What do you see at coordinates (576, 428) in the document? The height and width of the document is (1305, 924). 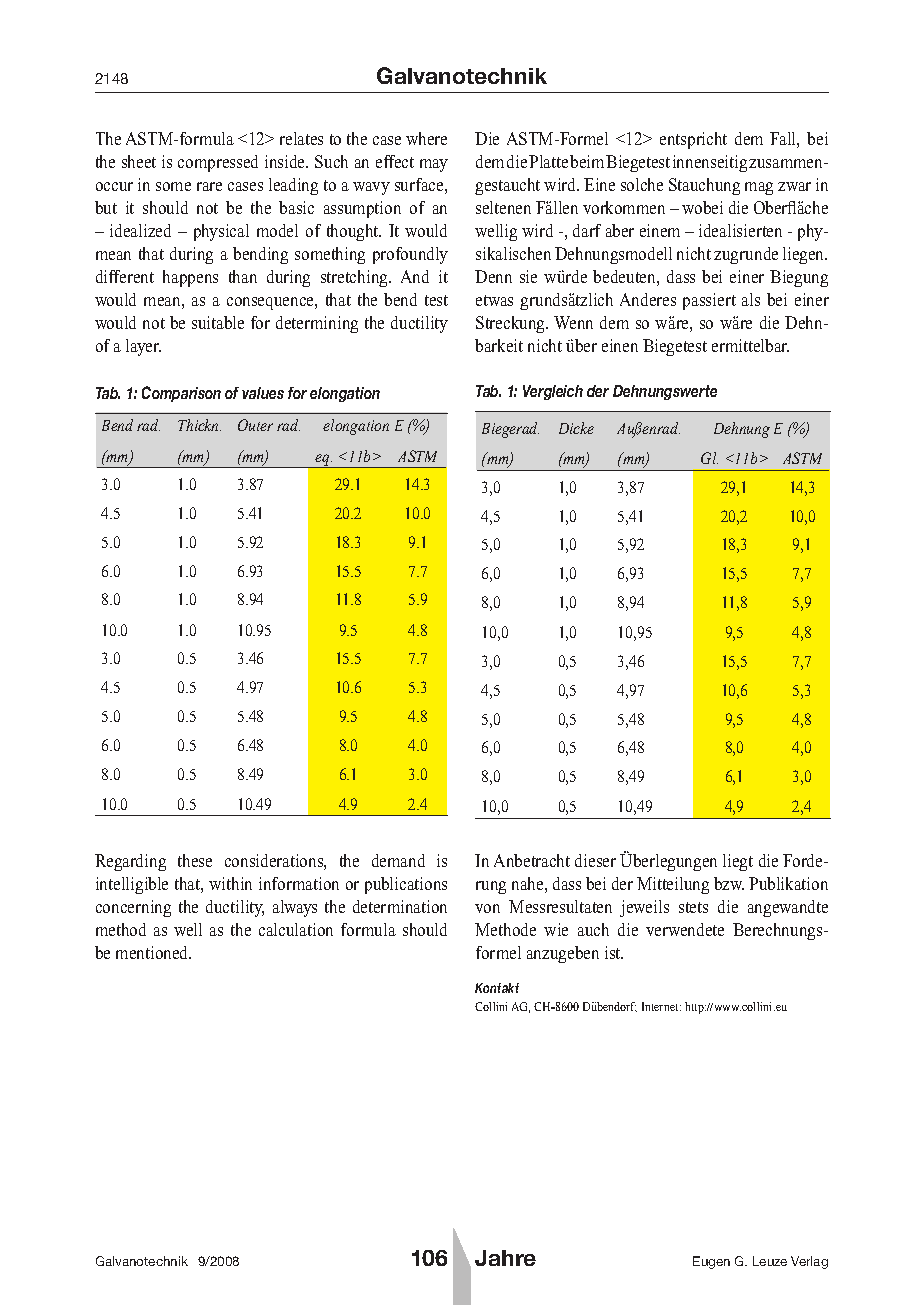 I see `Dicke` at bounding box center [576, 428].
